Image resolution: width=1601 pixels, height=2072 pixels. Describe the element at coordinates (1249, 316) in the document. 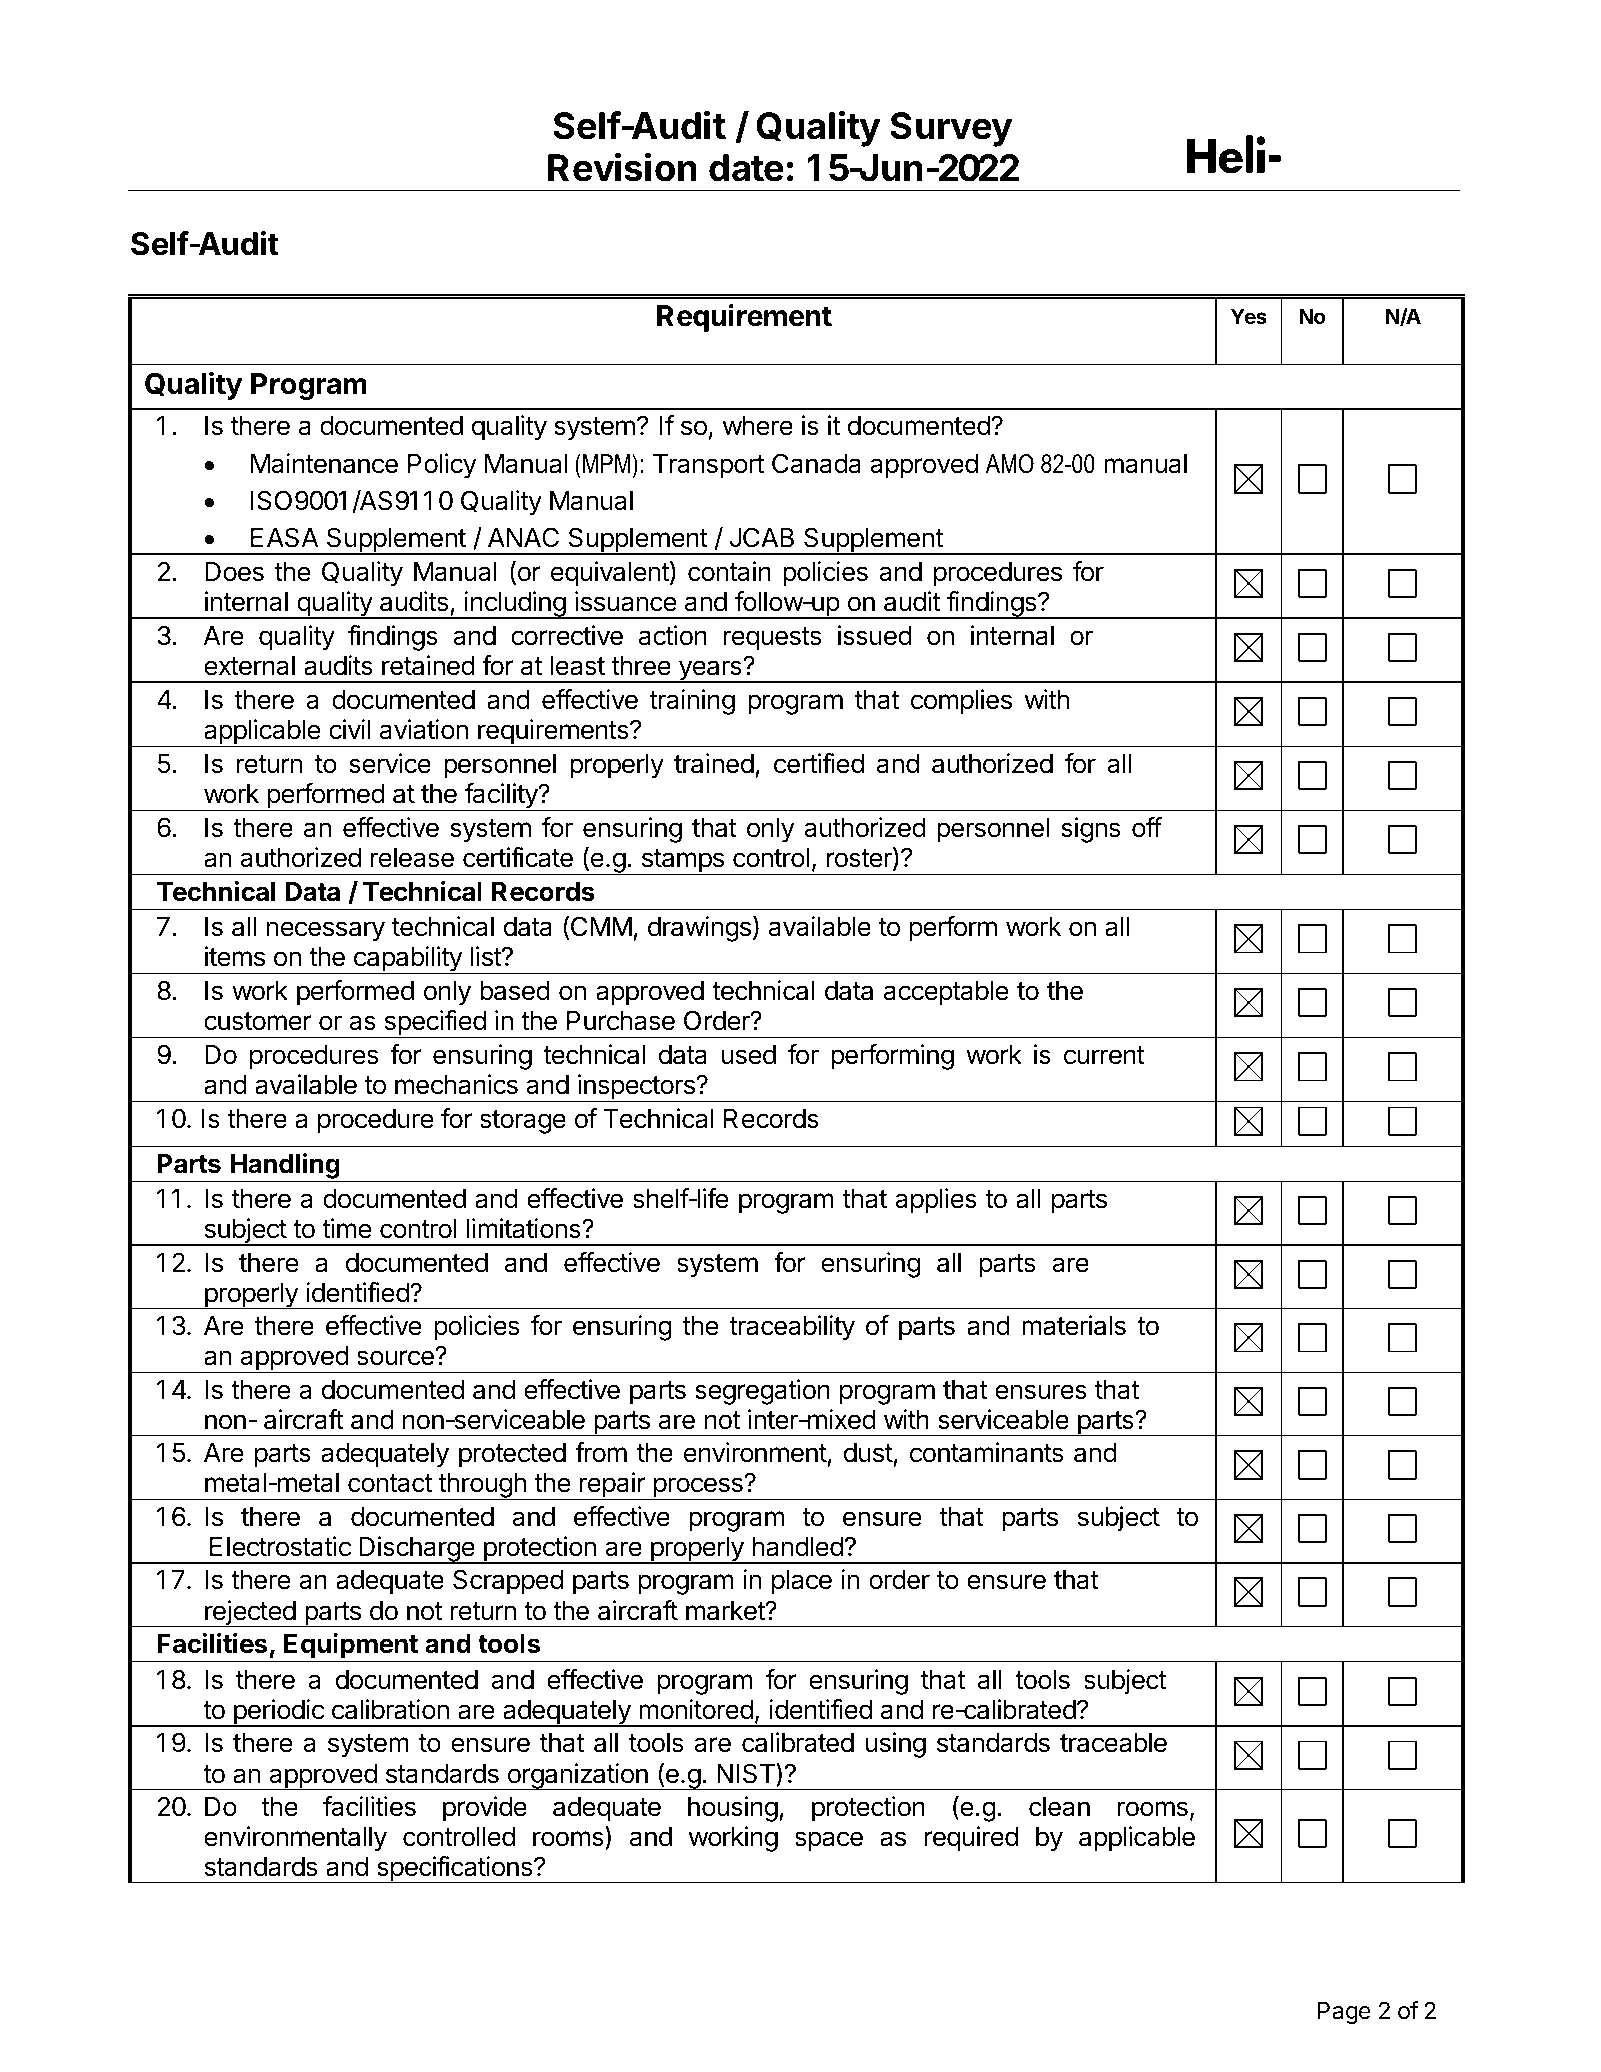

I see `Yes` at that location.
